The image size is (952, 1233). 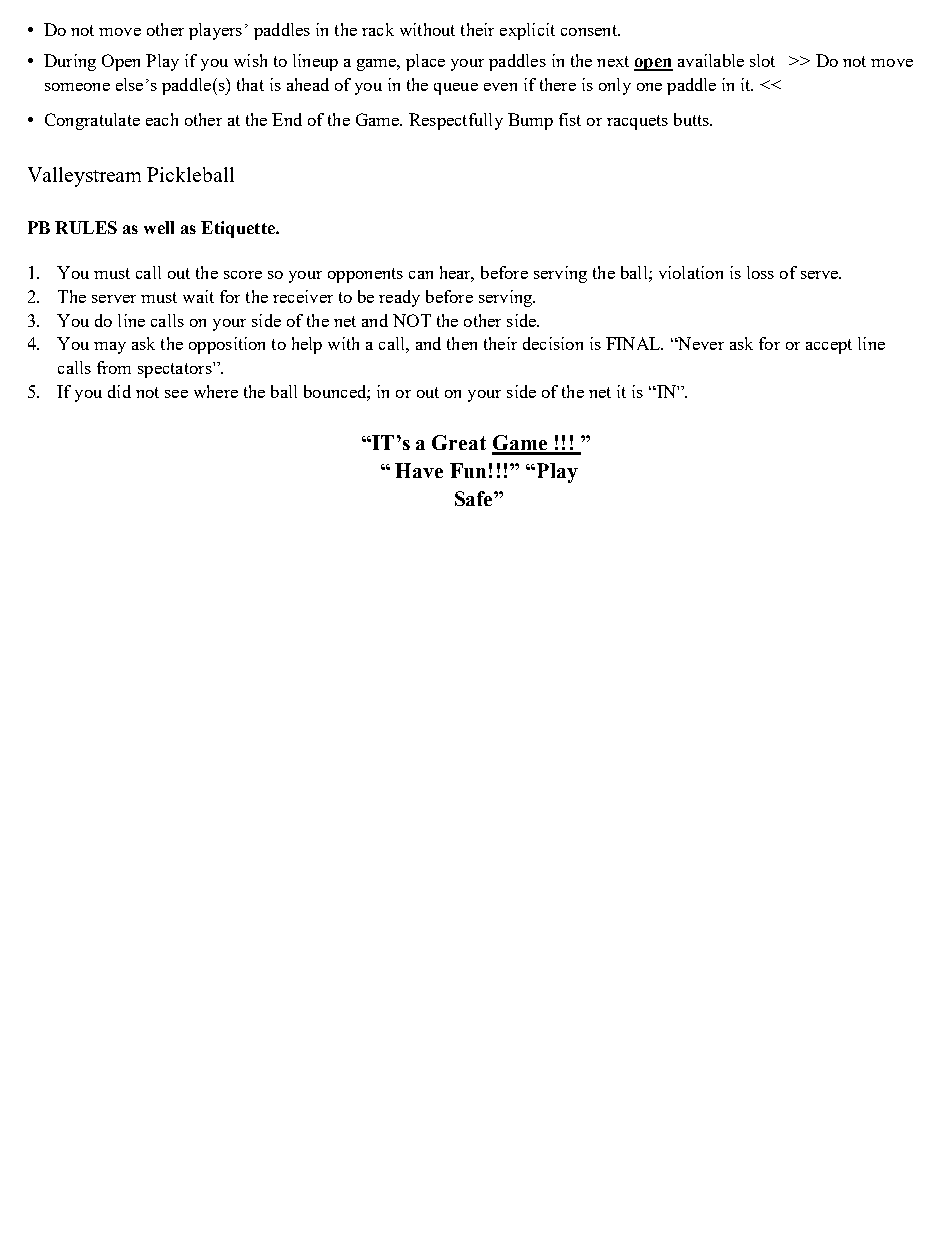 What do you see at coordinates (829, 346) in the page?
I see `accept` at bounding box center [829, 346].
